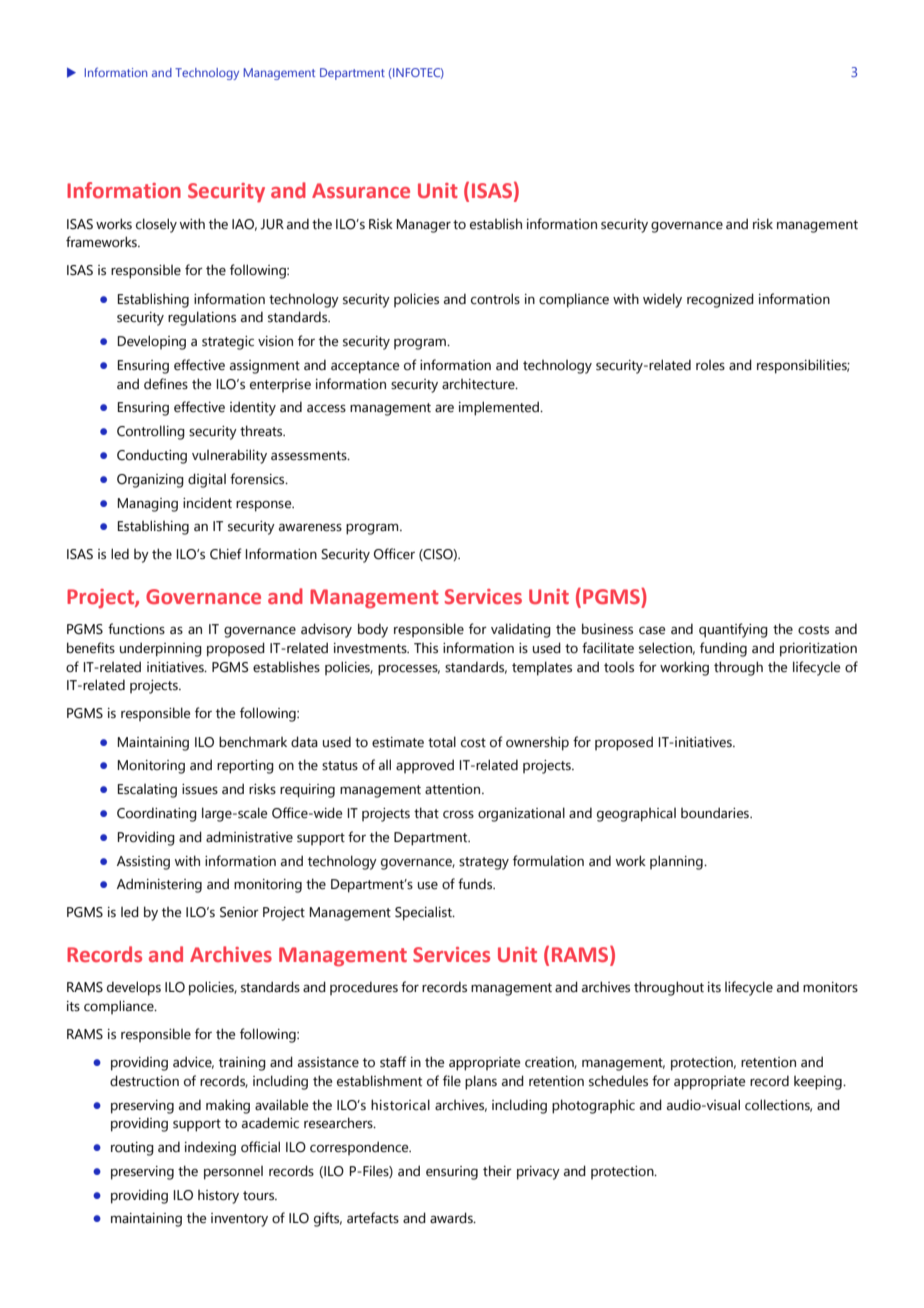 The image size is (924, 1308). I want to click on closely, so click(156, 225).
